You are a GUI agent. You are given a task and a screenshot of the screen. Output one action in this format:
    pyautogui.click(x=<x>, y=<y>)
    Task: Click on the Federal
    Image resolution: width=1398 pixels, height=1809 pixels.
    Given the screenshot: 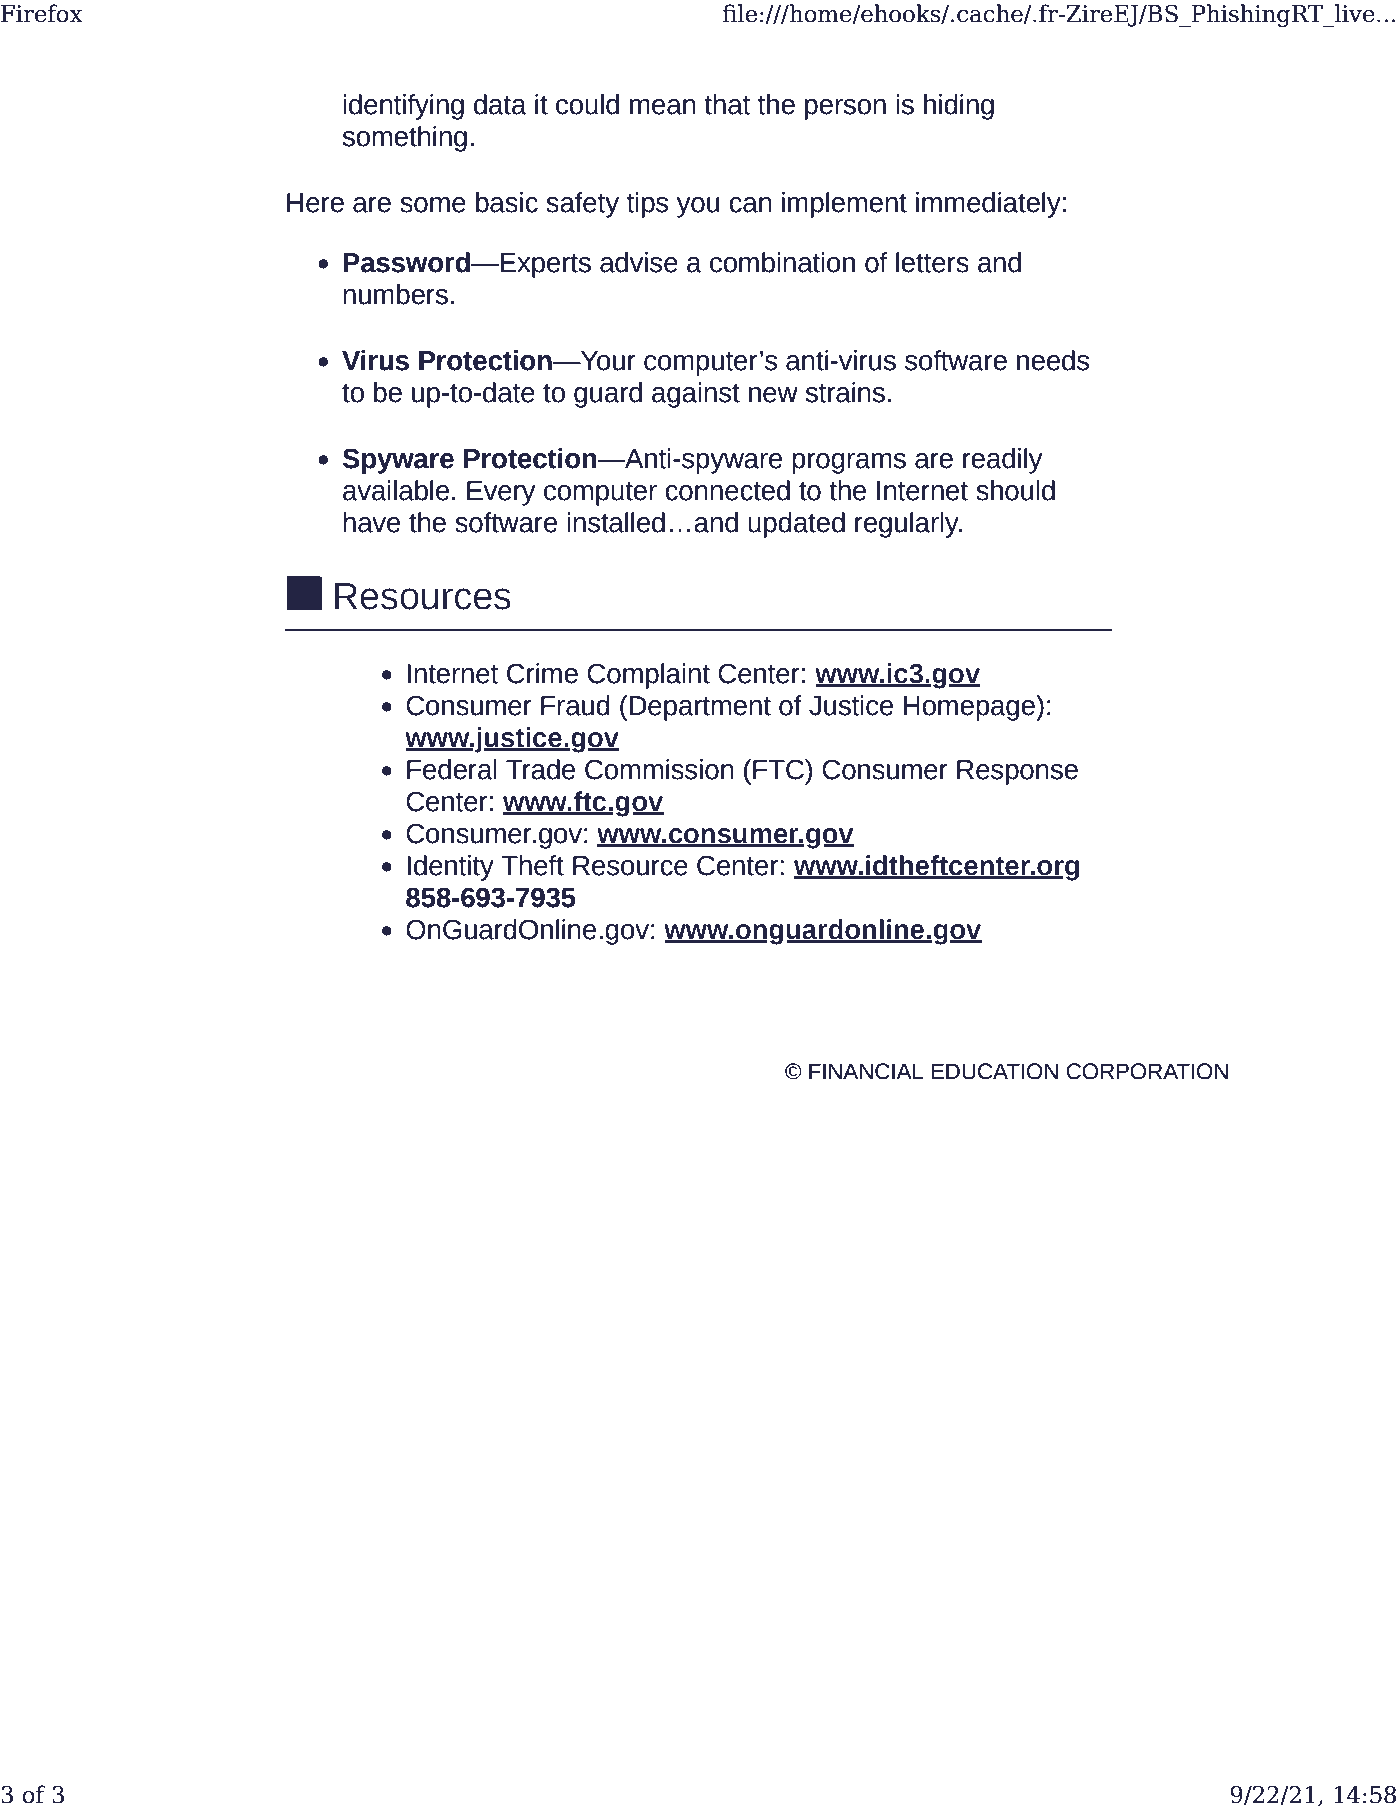 What is the action you would take?
    pyautogui.click(x=452, y=769)
